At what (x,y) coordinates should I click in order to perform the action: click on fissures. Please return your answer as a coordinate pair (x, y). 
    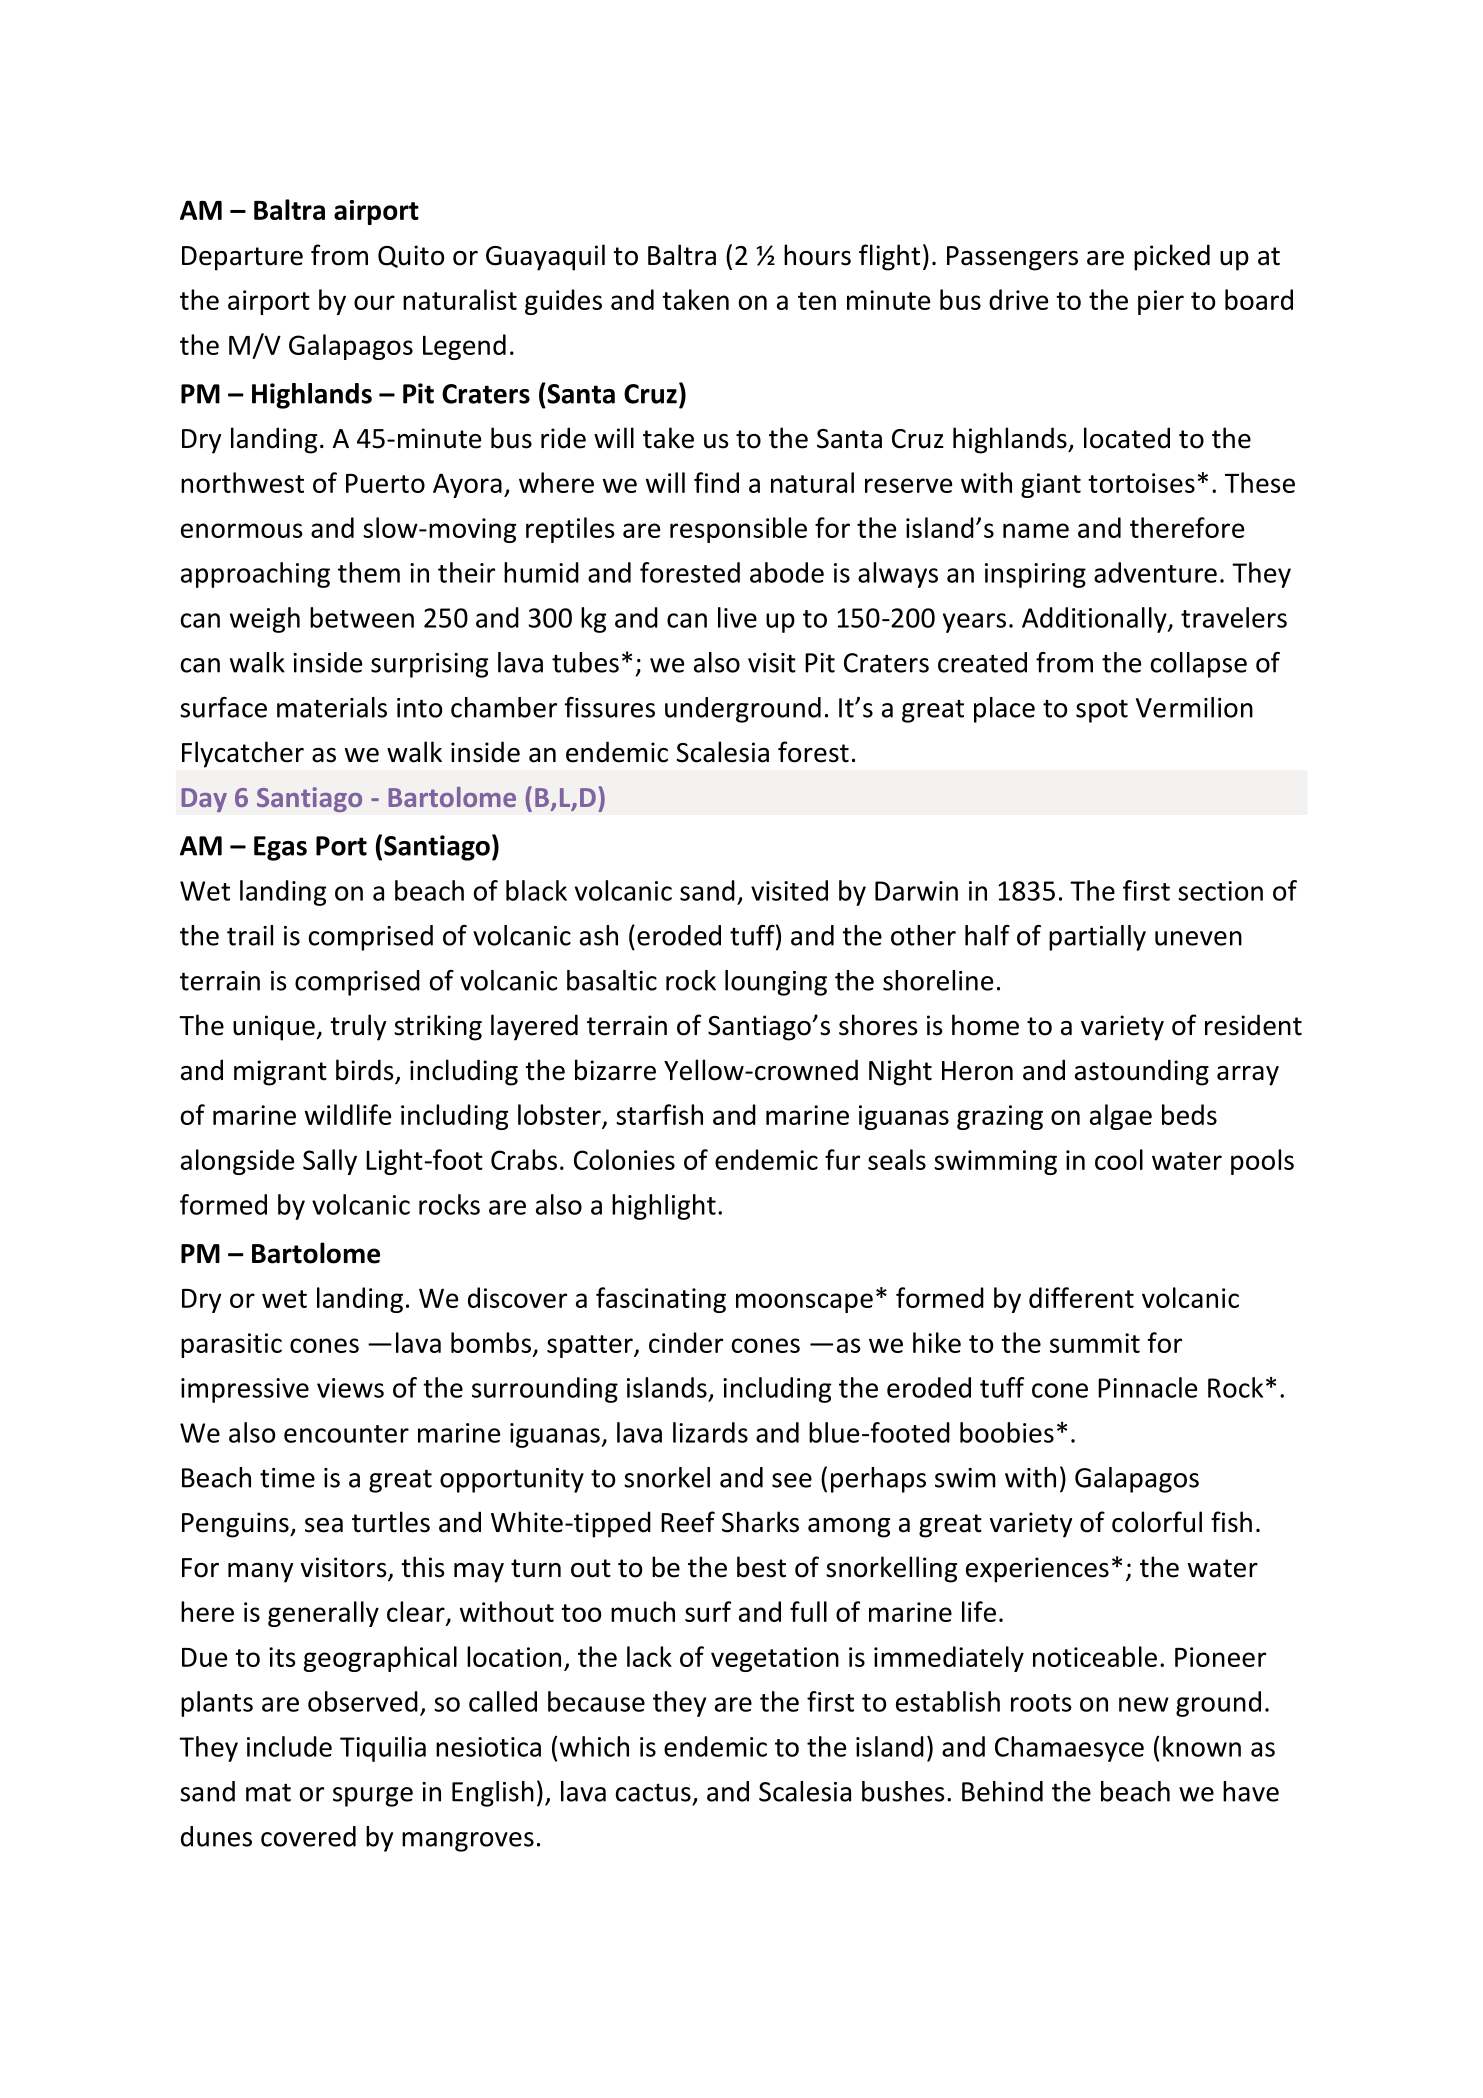
    Looking at the image, I should click on (610, 707).
